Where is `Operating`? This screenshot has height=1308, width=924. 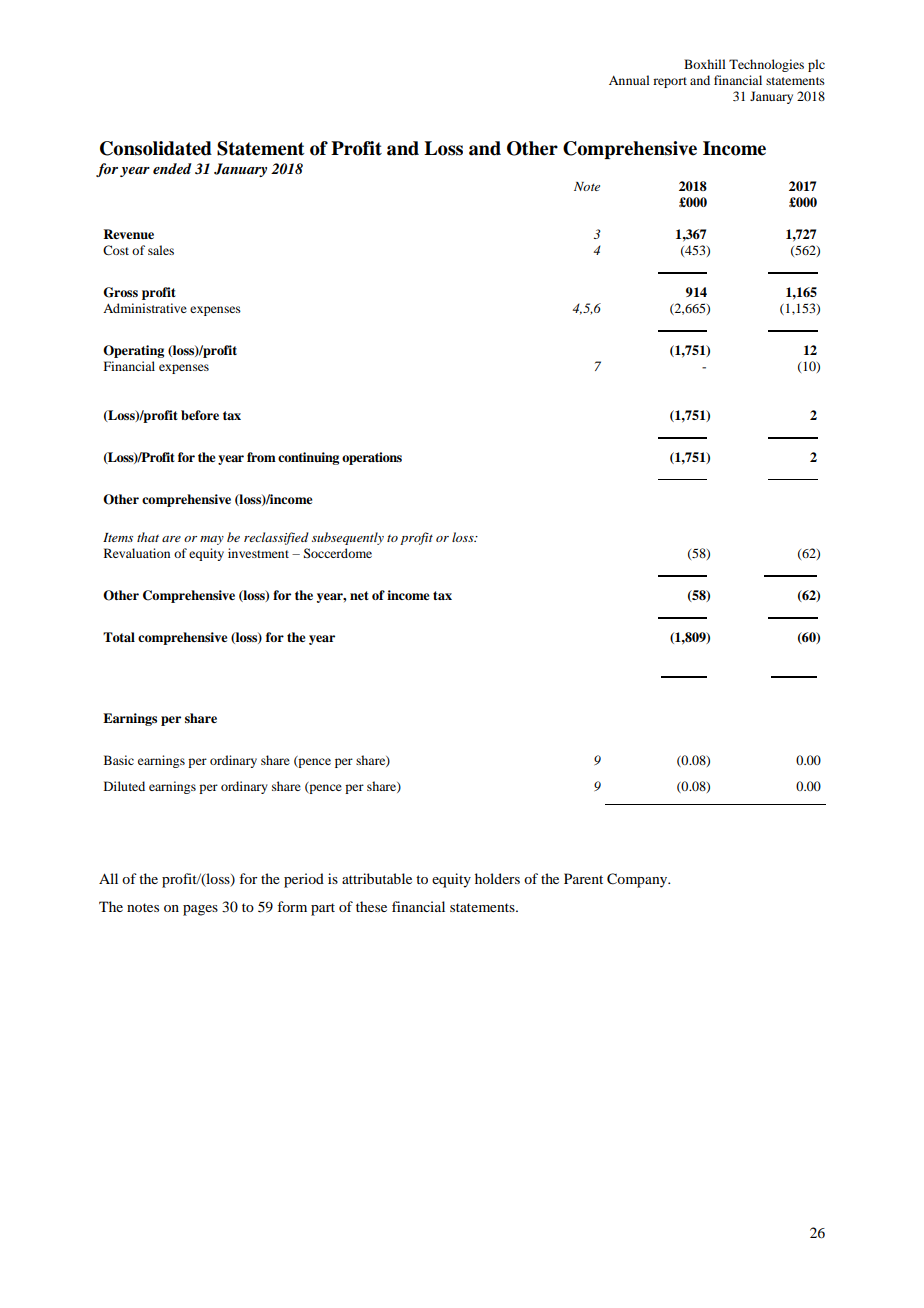 Operating is located at coordinates (133, 351).
